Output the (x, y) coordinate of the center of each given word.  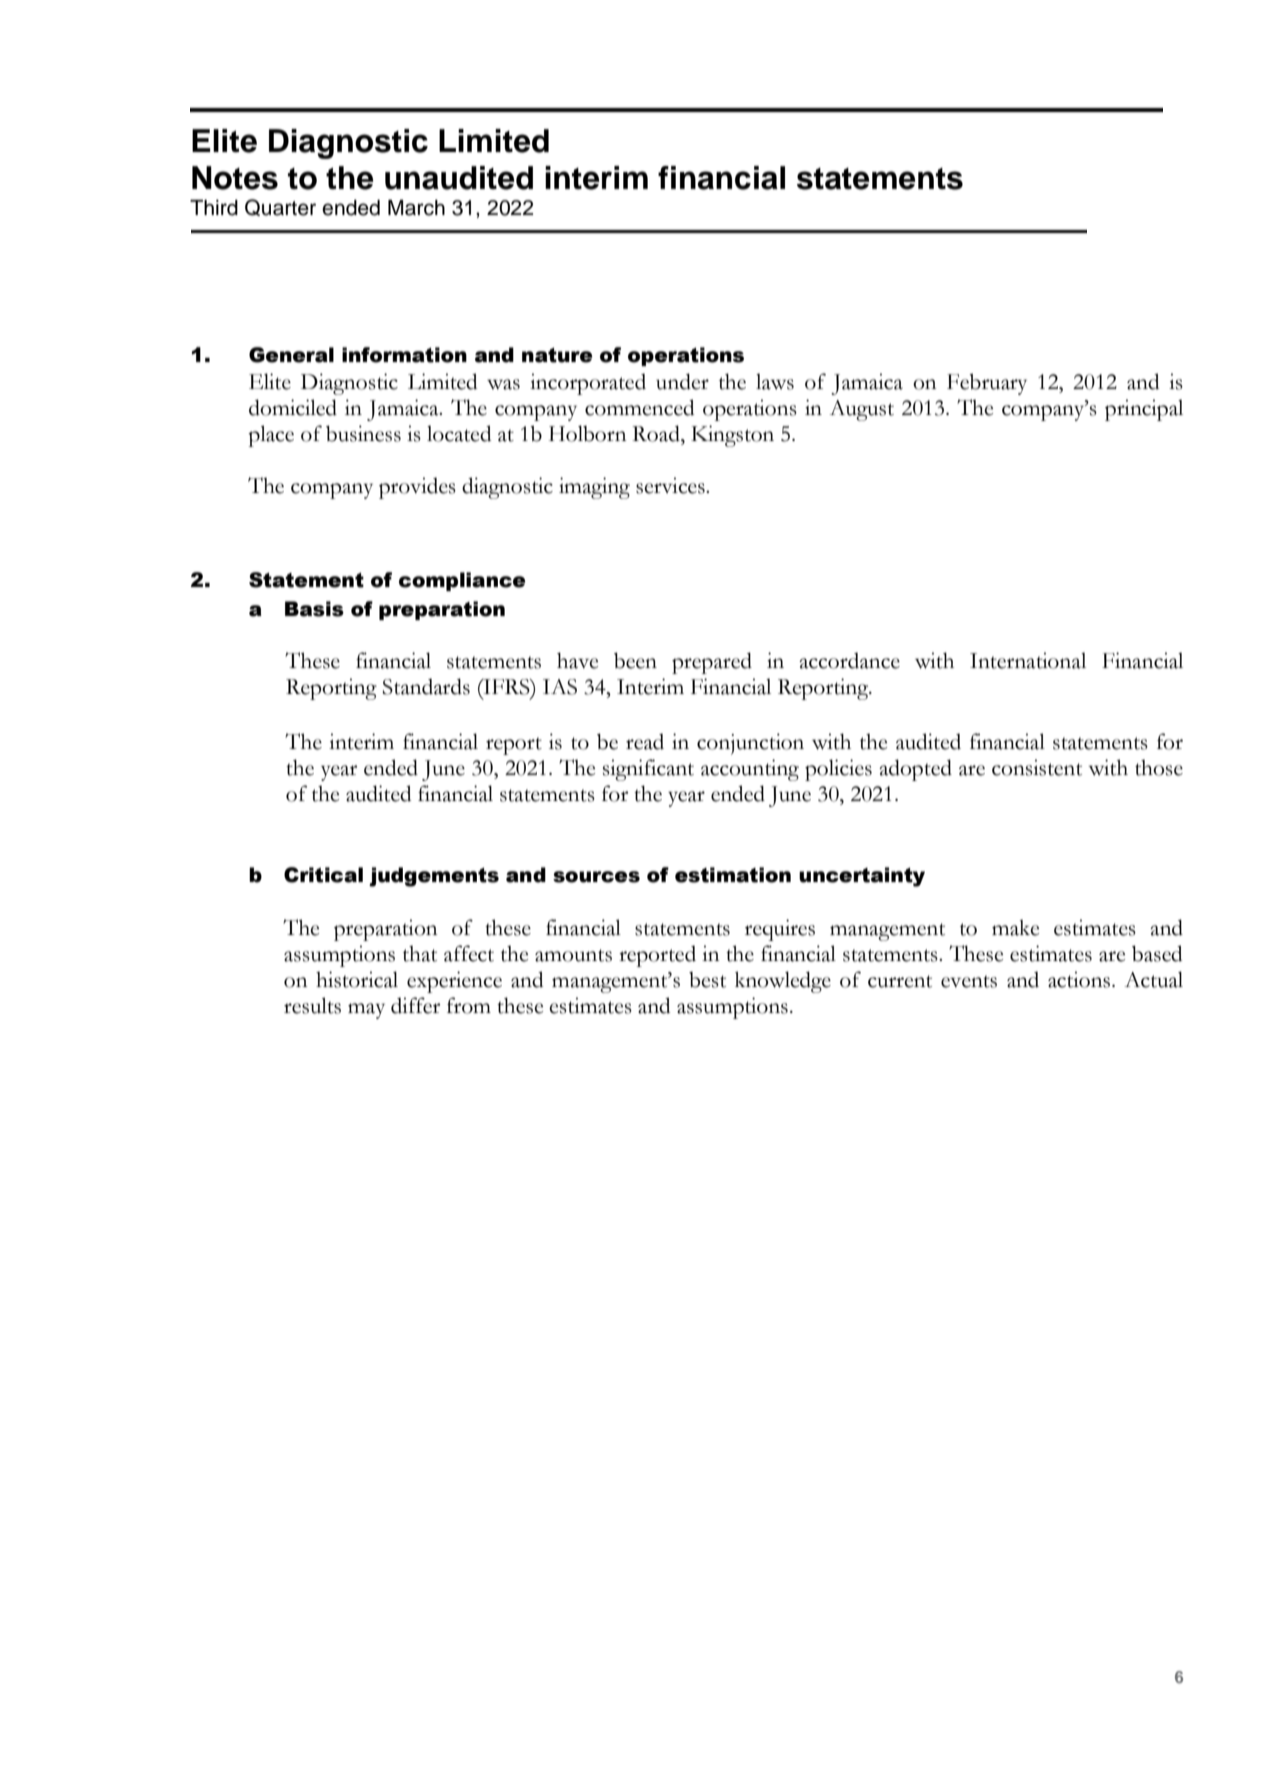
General (291, 355)
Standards (426, 686)
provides (417, 488)
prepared (712, 663)
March (416, 208)
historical (357, 979)
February (987, 384)
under (682, 381)
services (671, 485)
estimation (733, 875)
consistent (1037, 767)
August (862, 410)
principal (1144, 410)
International (1028, 660)
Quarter (280, 207)
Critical (323, 875)
